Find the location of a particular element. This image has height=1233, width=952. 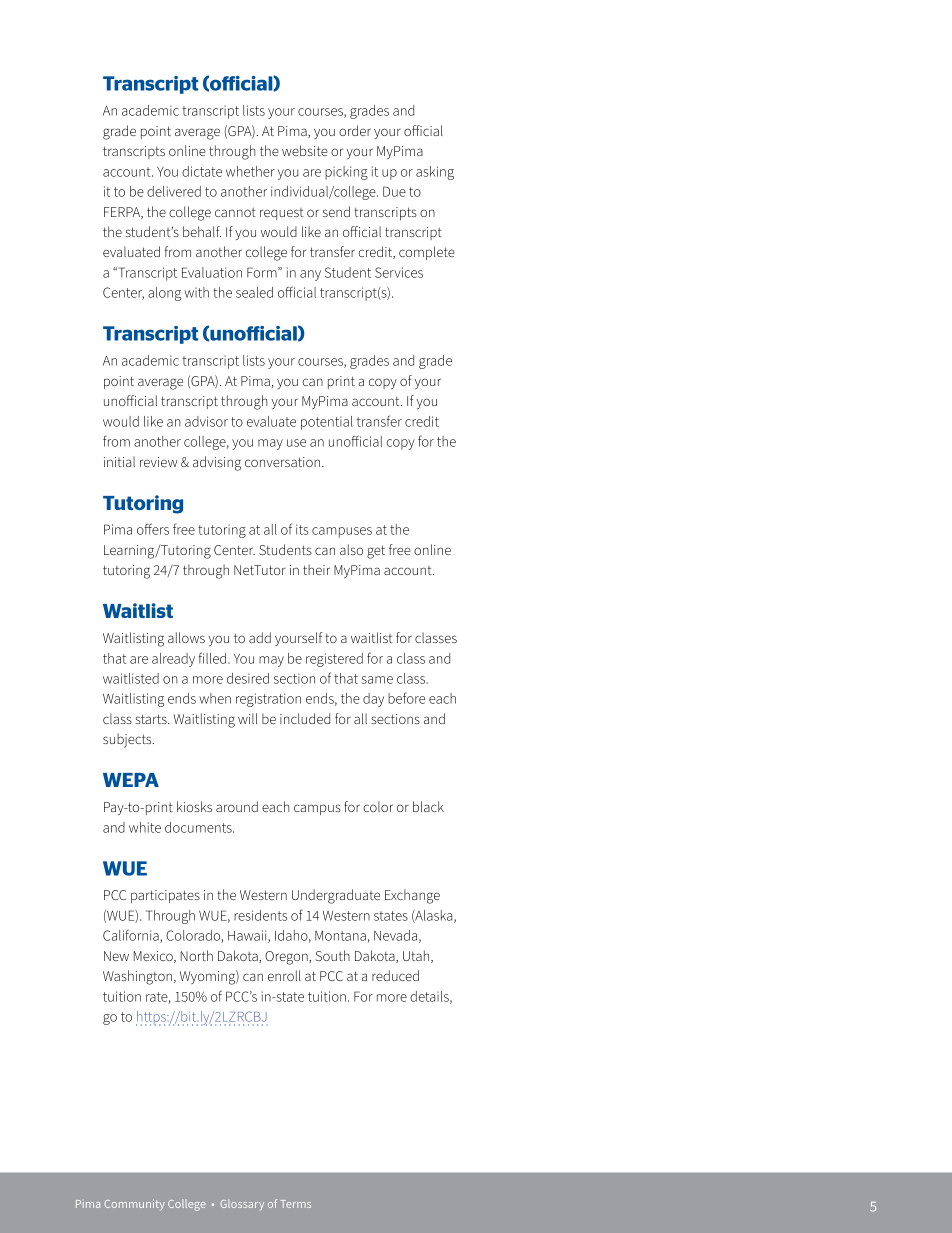

delivered is located at coordinates (174, 191).
